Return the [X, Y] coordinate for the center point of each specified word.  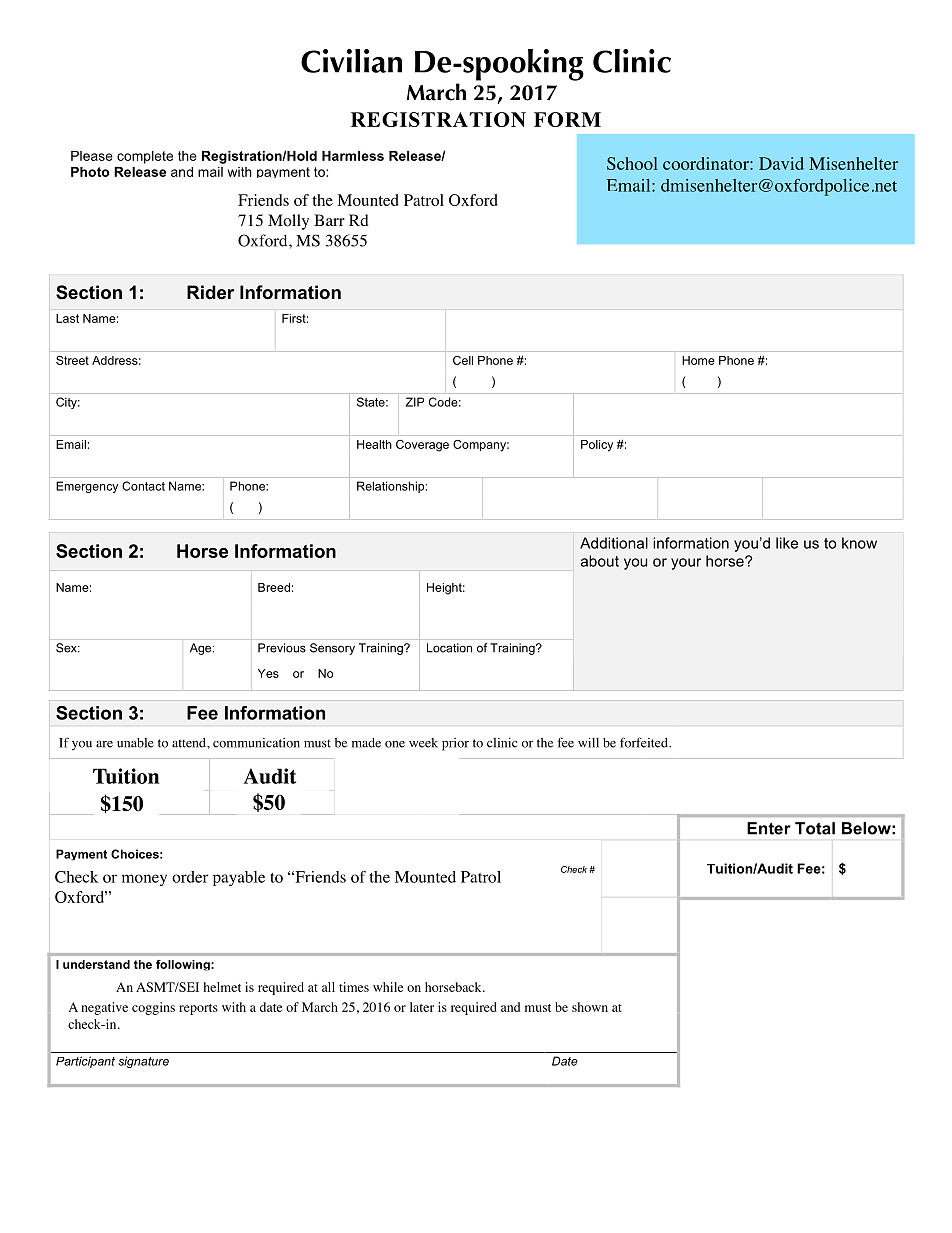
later [422, 1007]
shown [590, 1007]
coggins [153, 1008]
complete [145, 157]
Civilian [351, 61]
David [781, 163]
